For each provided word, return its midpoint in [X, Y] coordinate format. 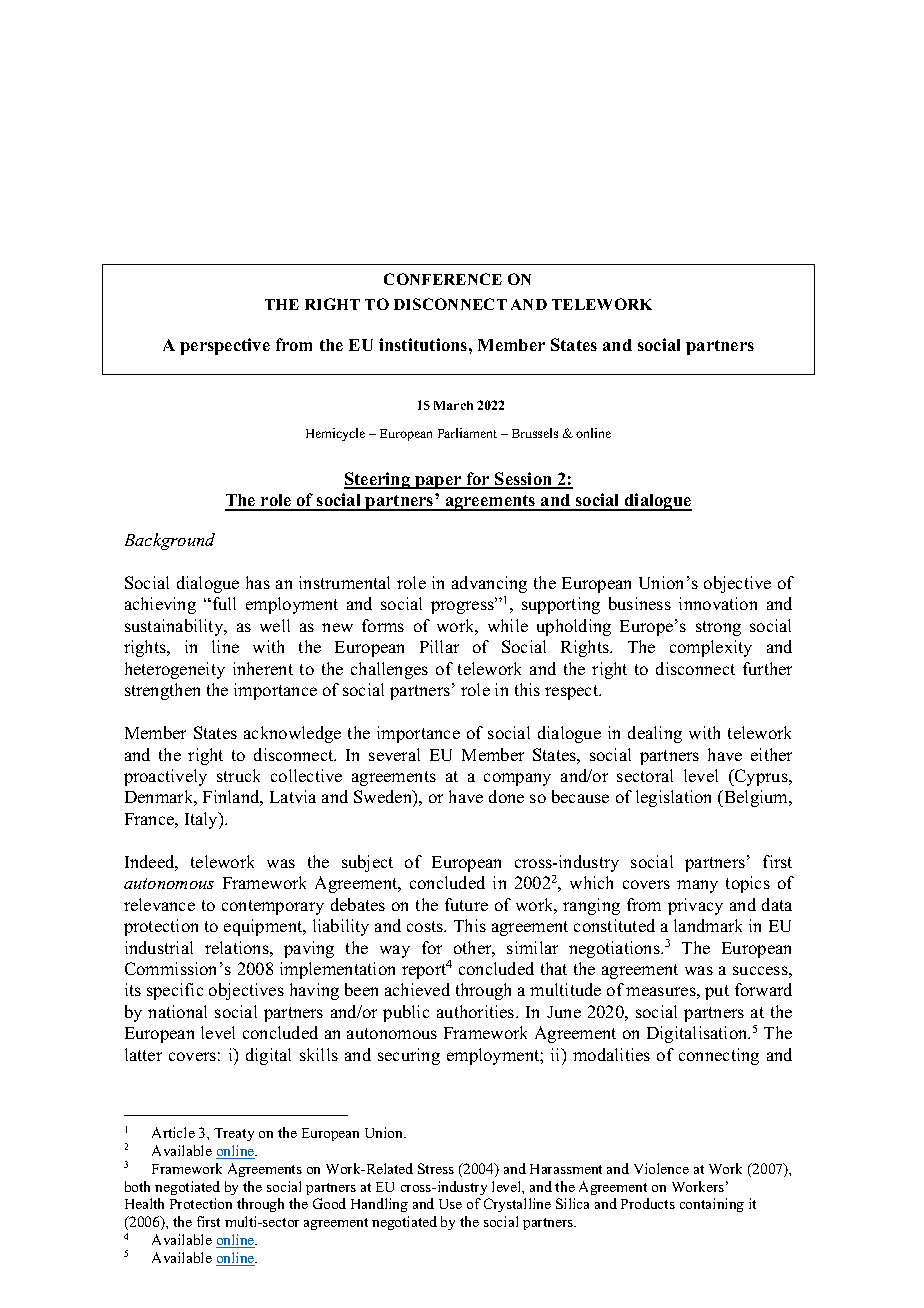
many [697, 886]
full [224, 603]
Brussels [535, 433]
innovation [718, 603]
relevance [159, 904]
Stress [436, 1168]
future [466, 904]
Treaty [234, 1134]
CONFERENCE [443, 279]
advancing [489, 584]
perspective [225, 346]
